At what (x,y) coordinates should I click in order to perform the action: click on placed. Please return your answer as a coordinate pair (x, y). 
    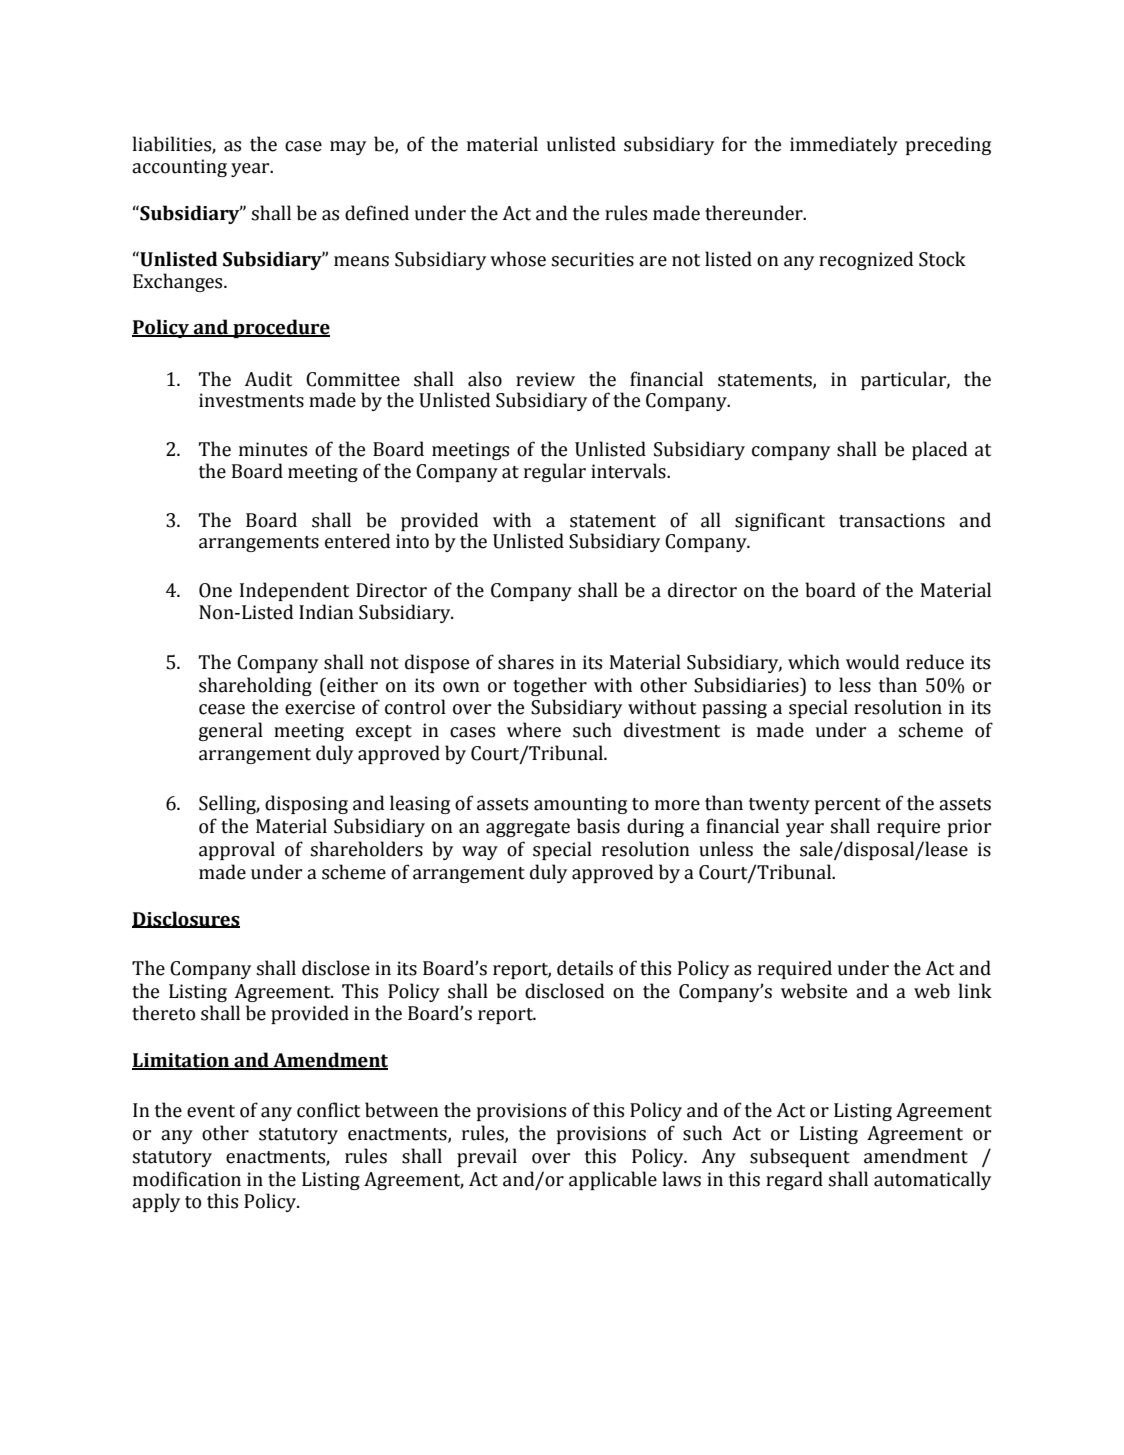
    Looking at the image, I should click on (939, 450).
